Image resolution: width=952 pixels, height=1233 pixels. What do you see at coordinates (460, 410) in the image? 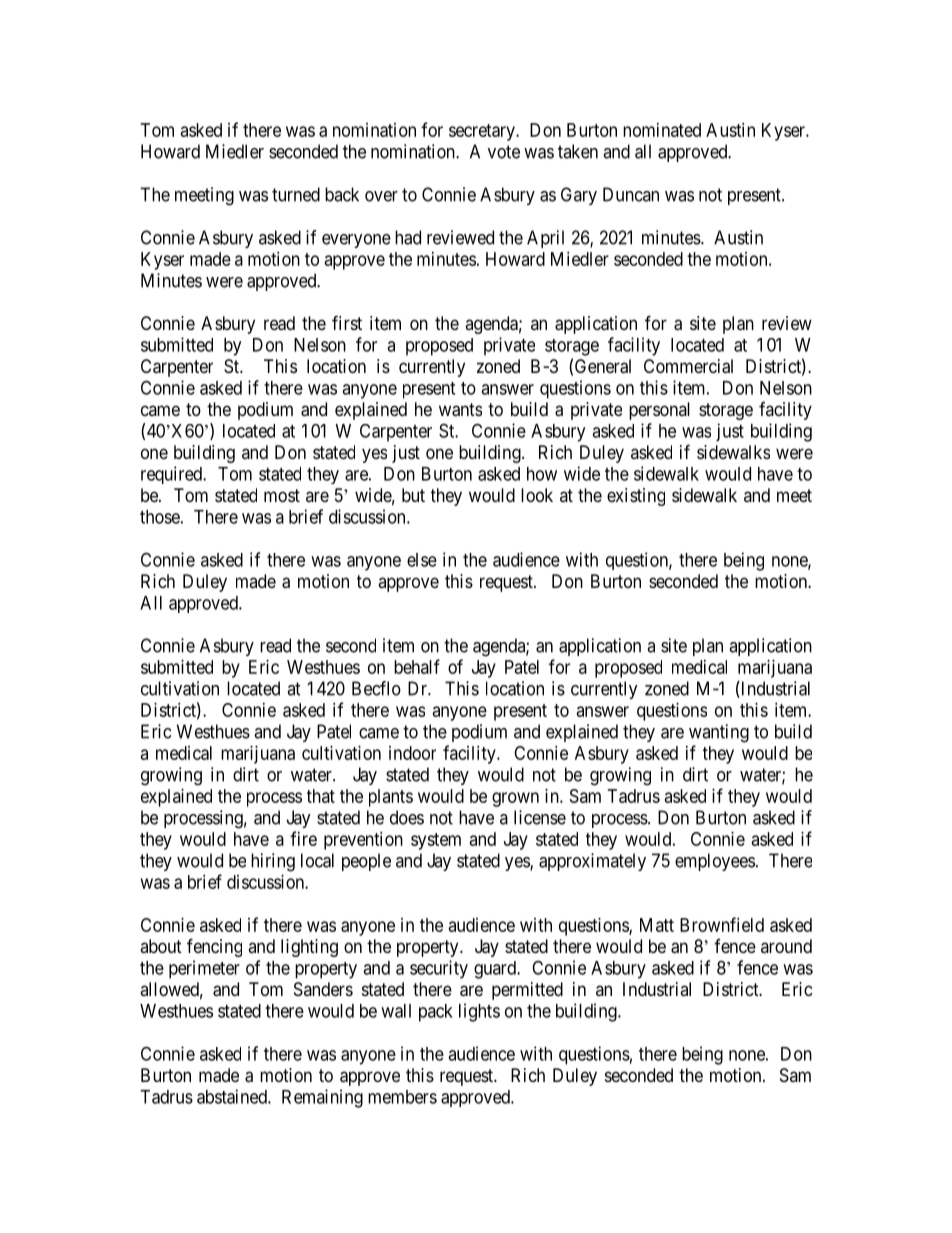
I see `wants` at bounding box center [460, 410].
